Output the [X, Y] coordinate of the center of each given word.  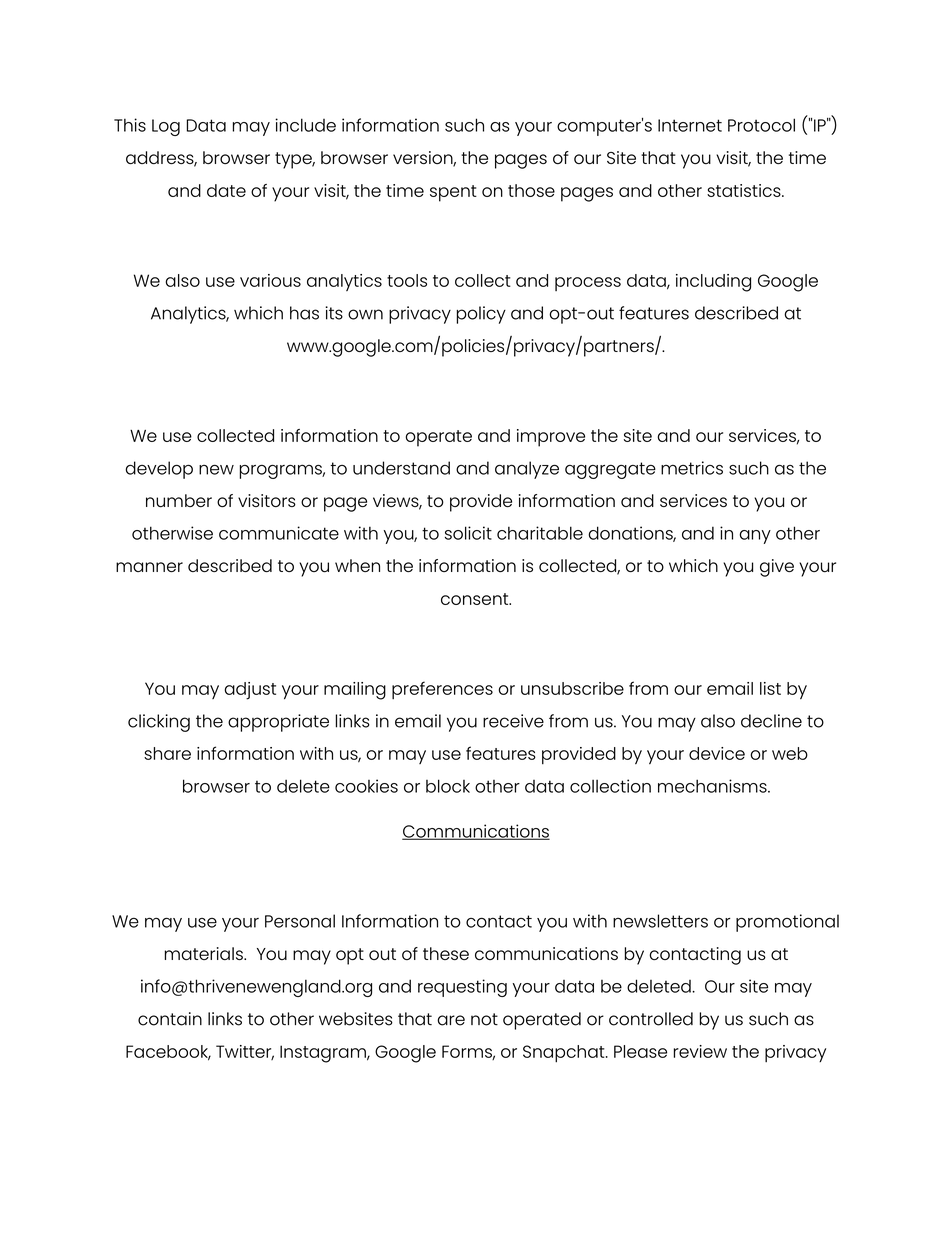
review [700, 1051]
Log [166, 127]
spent [453, 193]
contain [170, 1019]
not [484, 1019]
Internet [690, 125]
